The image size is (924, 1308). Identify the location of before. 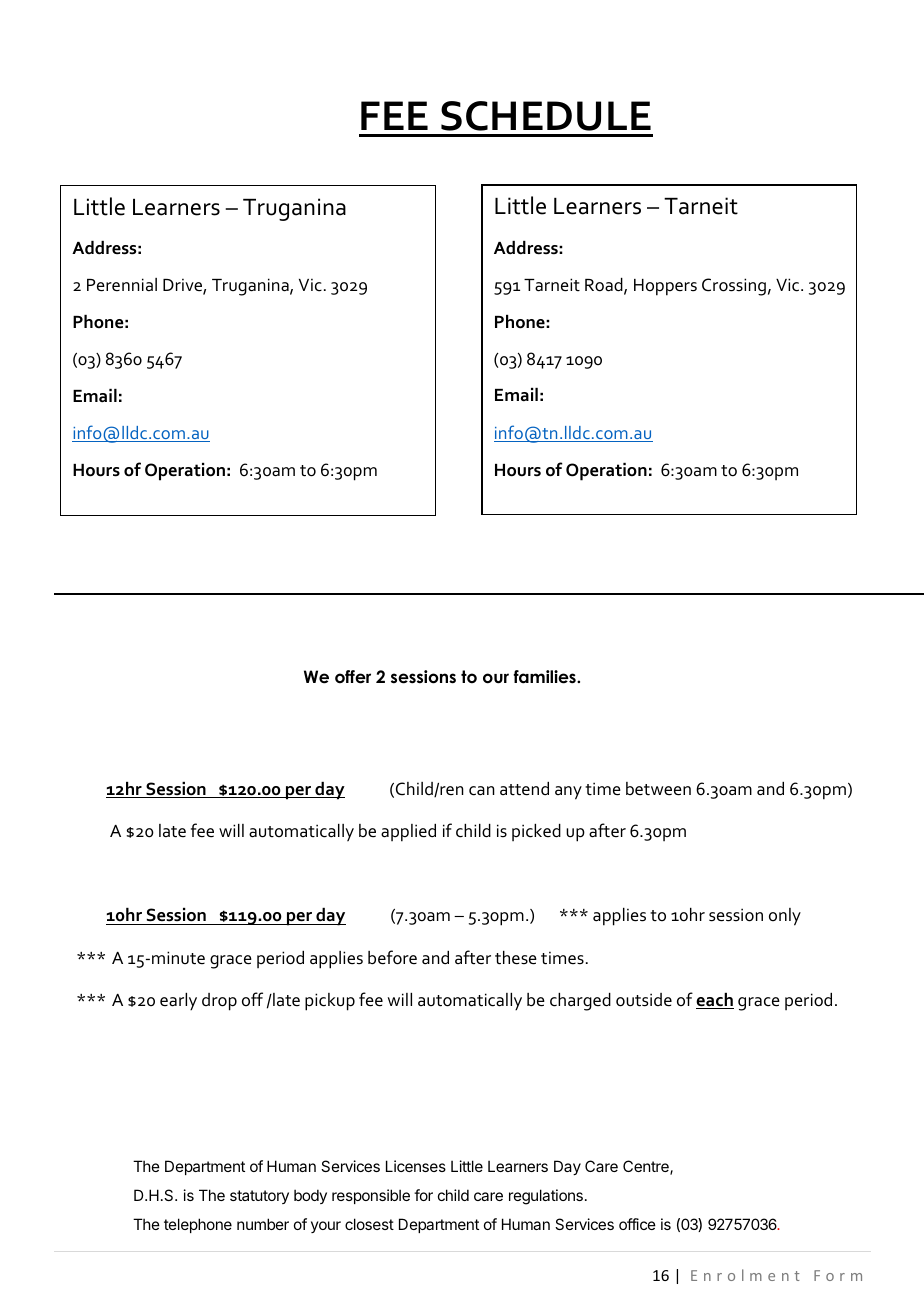
(392, 957).
